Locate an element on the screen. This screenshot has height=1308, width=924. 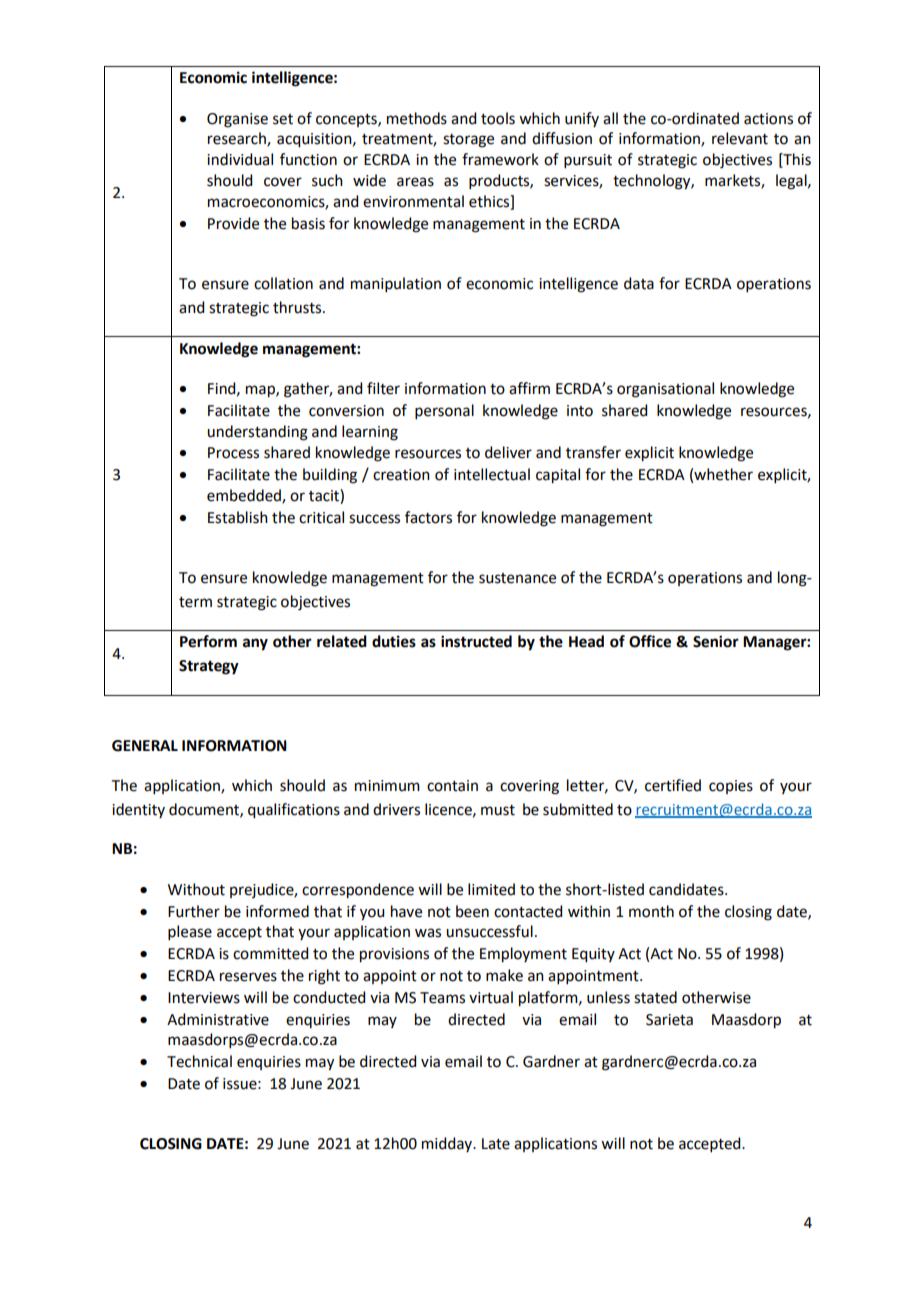
relevant is located at coordinates (740, 138).
